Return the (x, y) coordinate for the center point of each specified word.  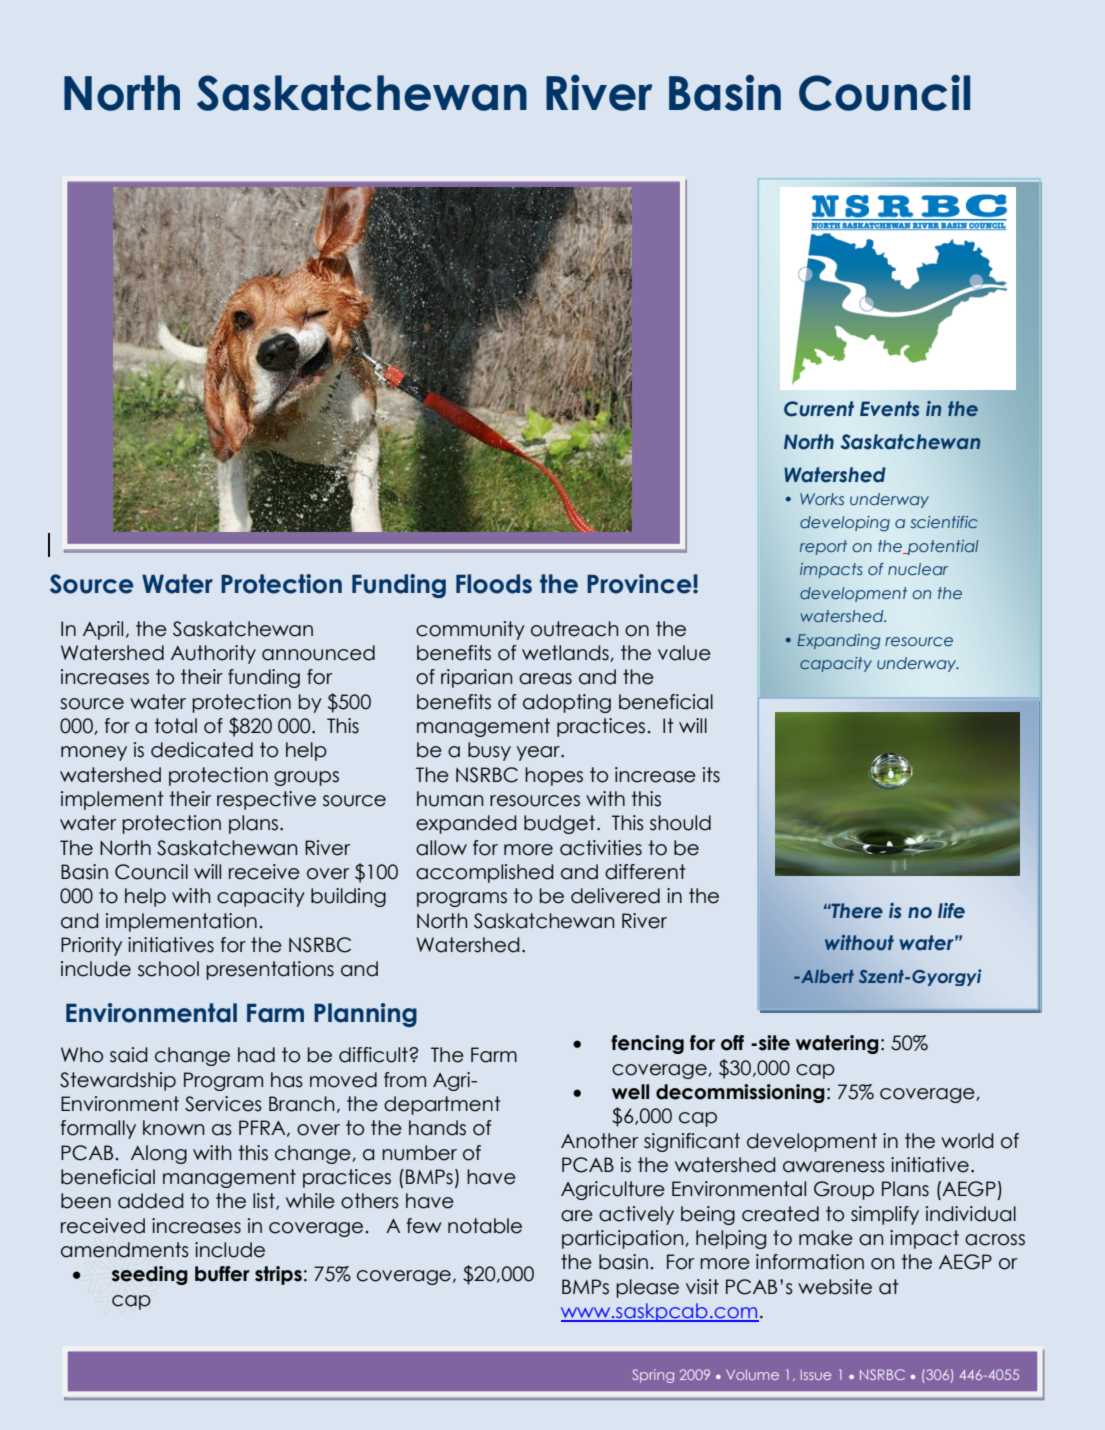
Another (599, 1141)
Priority (91, 946)
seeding (150, 1275)
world (967, 1141)
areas (545, 679)
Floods (494, 584)
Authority (213, 654)
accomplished (485, 873)
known (173, 1128)
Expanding (838, 641)
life (951, 911)
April (103, 630)
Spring (653, 1376)
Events (889, 409)
